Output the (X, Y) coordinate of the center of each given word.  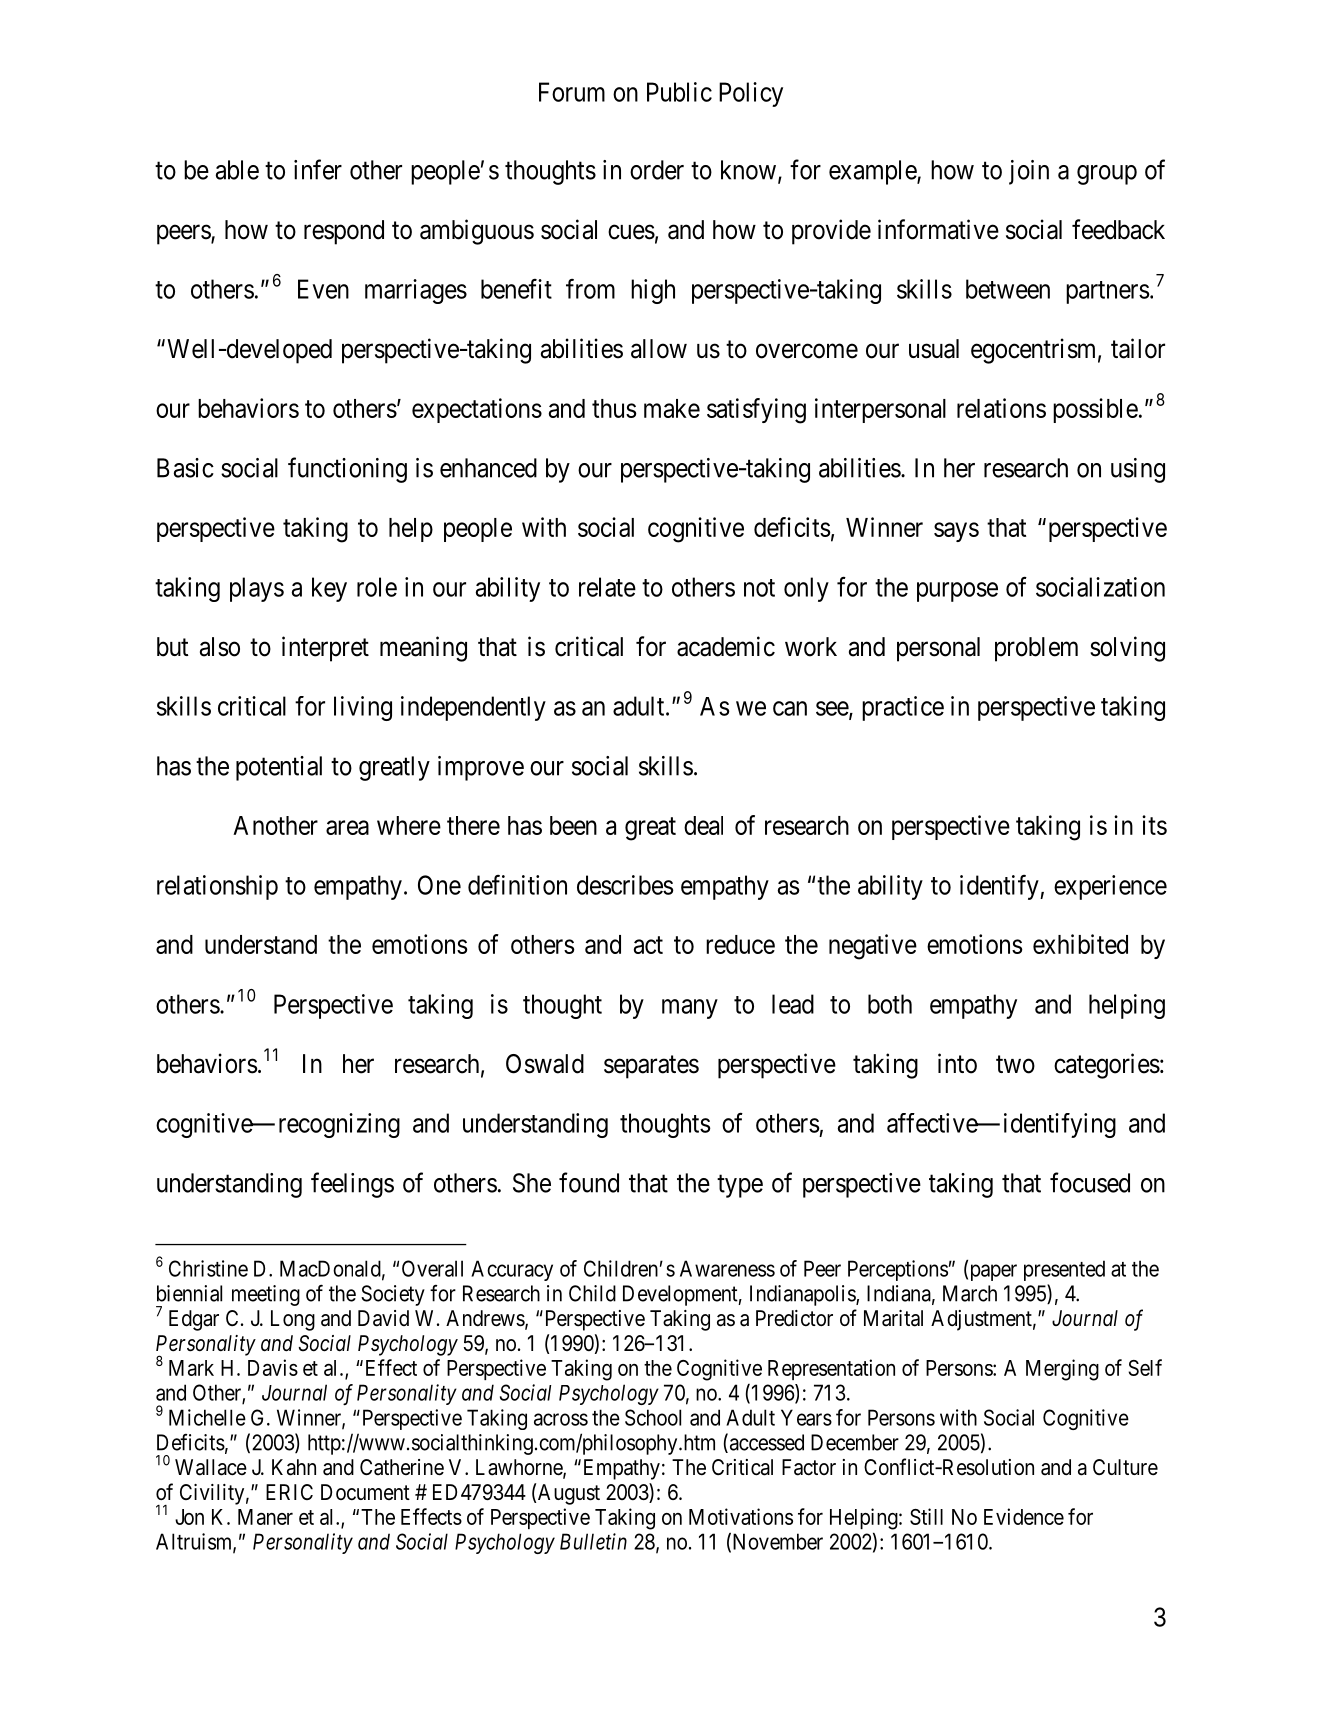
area (347, 827)
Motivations (741, 1516)
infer (318, 169)
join (1029, 172)
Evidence (1024, 1516)
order (657, 170)
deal (703, 825)
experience (1110, 887)
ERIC (289, 1492)
